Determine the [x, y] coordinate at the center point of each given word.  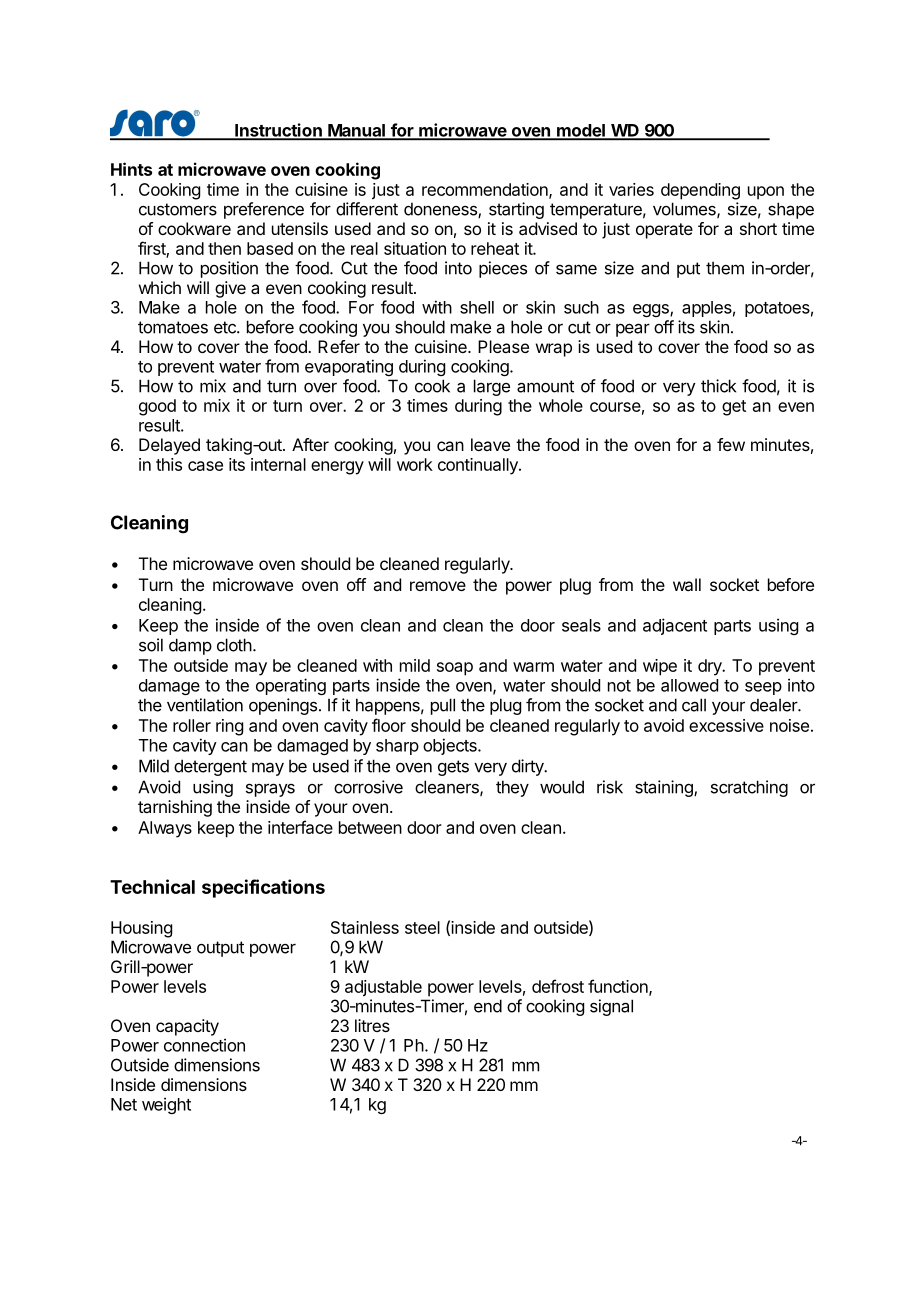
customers [178, 209]
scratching [749, 788]
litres [372, 1025]
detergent [210, 767]
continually [479, 466]
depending [700, 191]
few [731, 444]
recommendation [486, 190]
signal [611, 1007]
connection [204, 1045]
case [205, 466]
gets [453, 768]
